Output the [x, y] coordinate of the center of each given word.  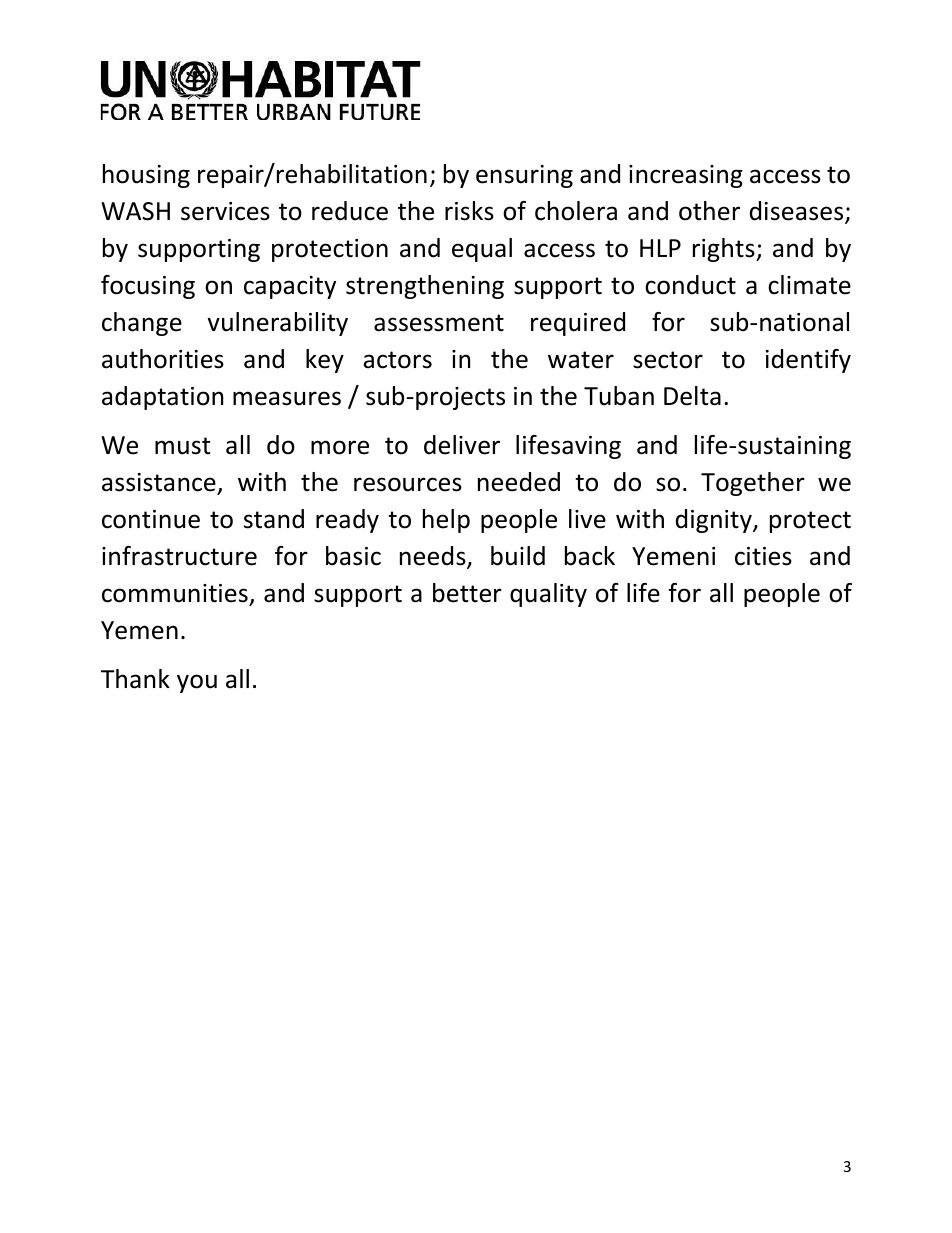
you [197, 683]
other [709, 211]
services [225, 211]
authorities [163, 359]
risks [469, 211]
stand [274, 519]
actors [397, 360]
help [446, 521]
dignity [715, 521]
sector [668, 360]
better [467, 593]
